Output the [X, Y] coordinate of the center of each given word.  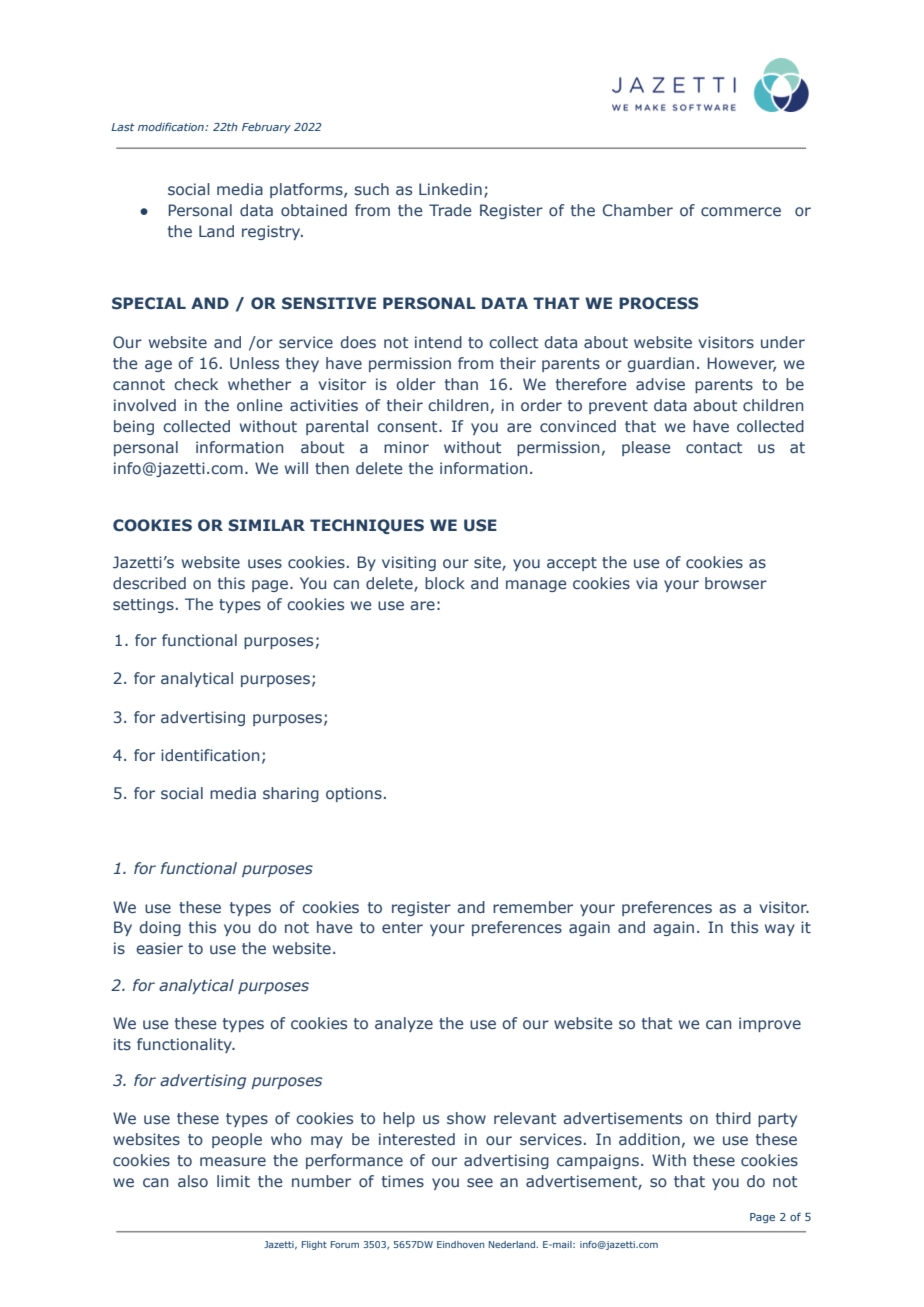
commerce [741, 211]
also [193, 1181]
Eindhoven [460, 1244]
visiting [409, 563]
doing [160, 928]
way [780, 930]
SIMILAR [266, 525]
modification [172, 126]
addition [649, 1139]
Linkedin [450, 189]
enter [402, 927]
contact [714, 448]
